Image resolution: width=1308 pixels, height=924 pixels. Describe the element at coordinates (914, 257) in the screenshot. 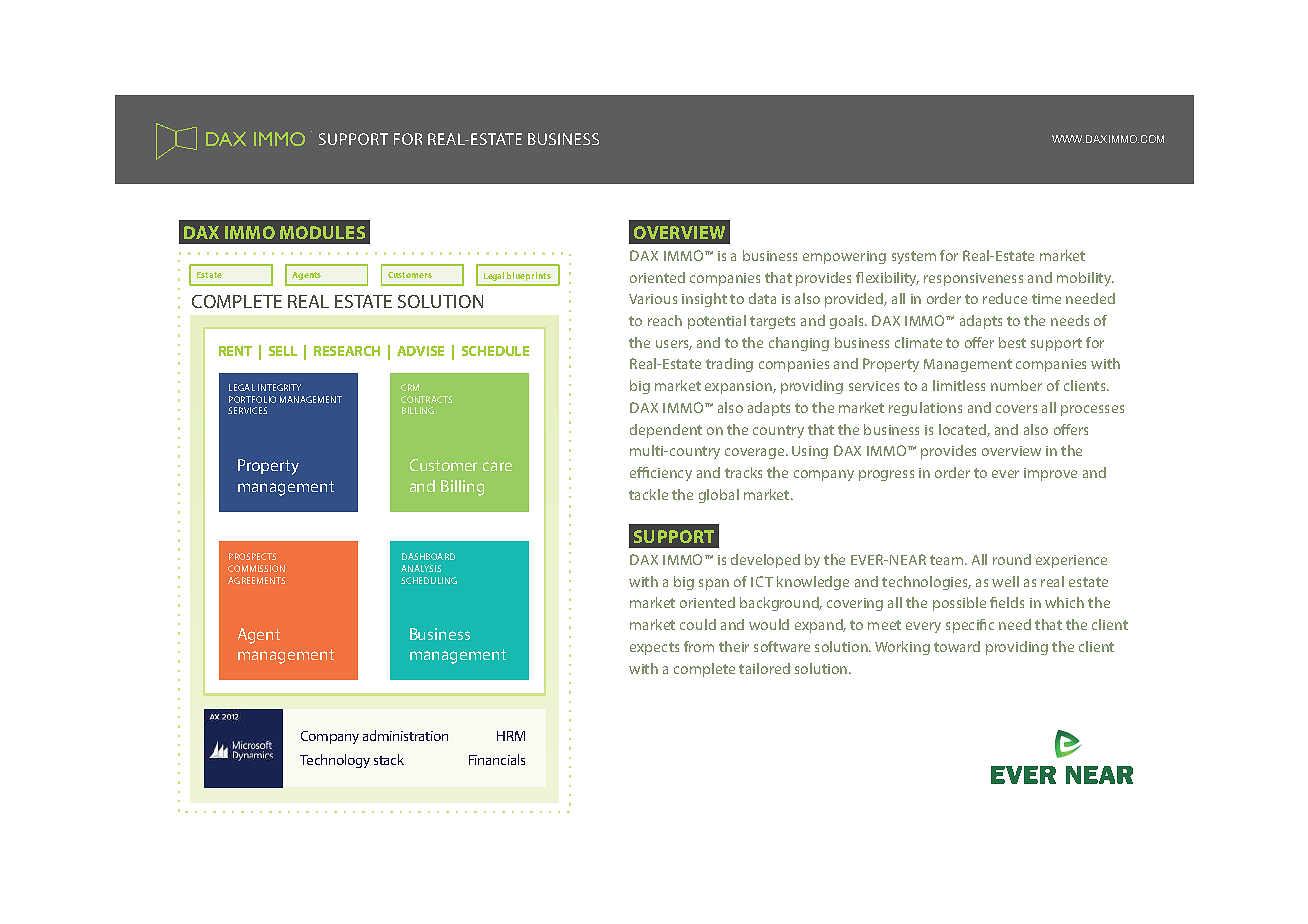

I see `system` at that location.
